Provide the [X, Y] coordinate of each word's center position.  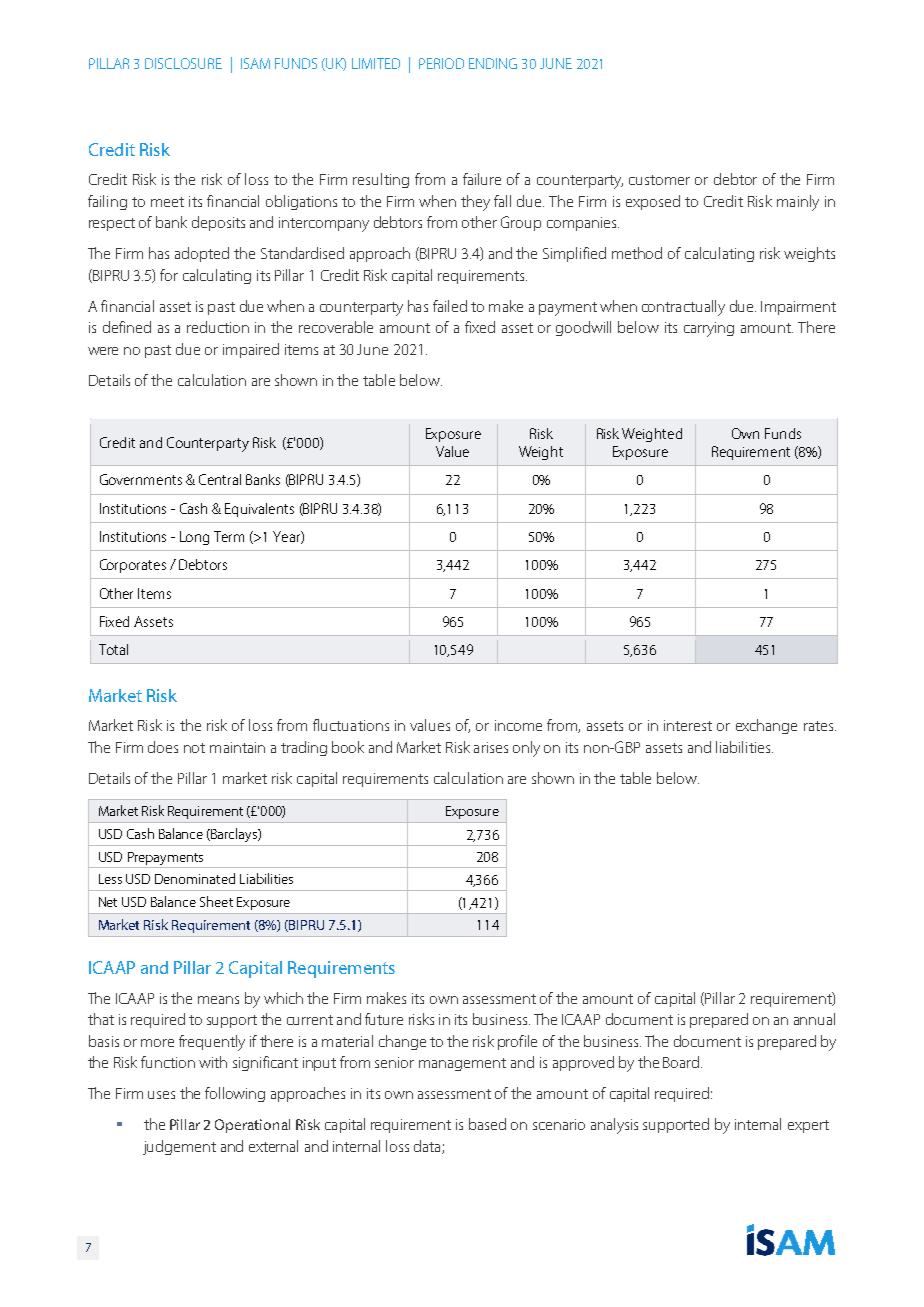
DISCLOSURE [183, 63]
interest [688, 725]
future [384, 1019]
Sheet [216, 901]
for [169, 275]
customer [659, 180]
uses [161, 1095]
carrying [709, 329]
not [194, 748]
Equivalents [259, 510]
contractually [683, 308]
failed [450, 306]
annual [814, 1019]
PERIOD [441, 63]
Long [194, 538]
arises [491, 747]
